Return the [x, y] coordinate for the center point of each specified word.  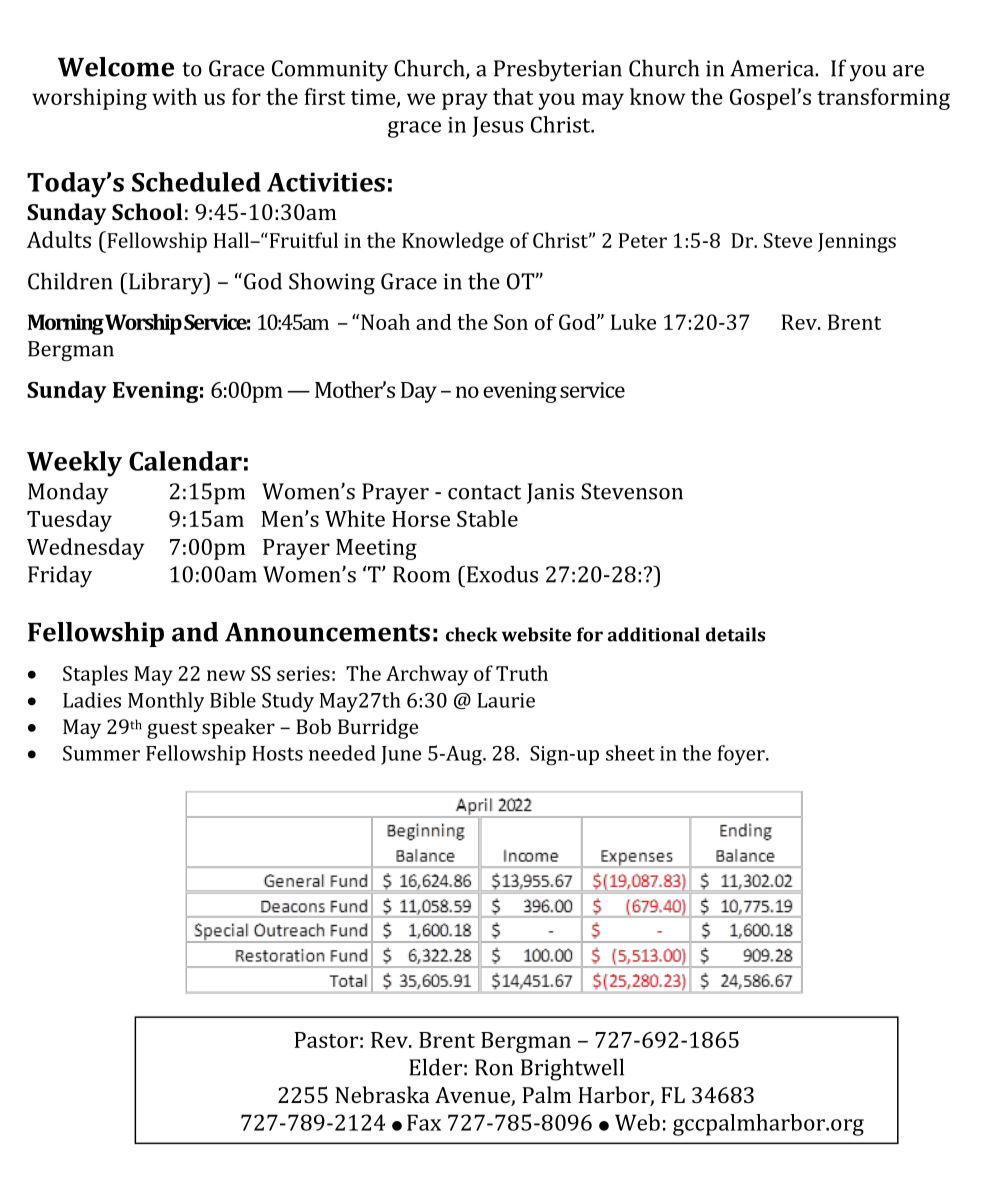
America [773, 68]
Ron [494, 1067]
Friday [60, 576]
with [174, 96]
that [513, 96]
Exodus [501, 574]
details [735, 634]
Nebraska [382, 1094]
